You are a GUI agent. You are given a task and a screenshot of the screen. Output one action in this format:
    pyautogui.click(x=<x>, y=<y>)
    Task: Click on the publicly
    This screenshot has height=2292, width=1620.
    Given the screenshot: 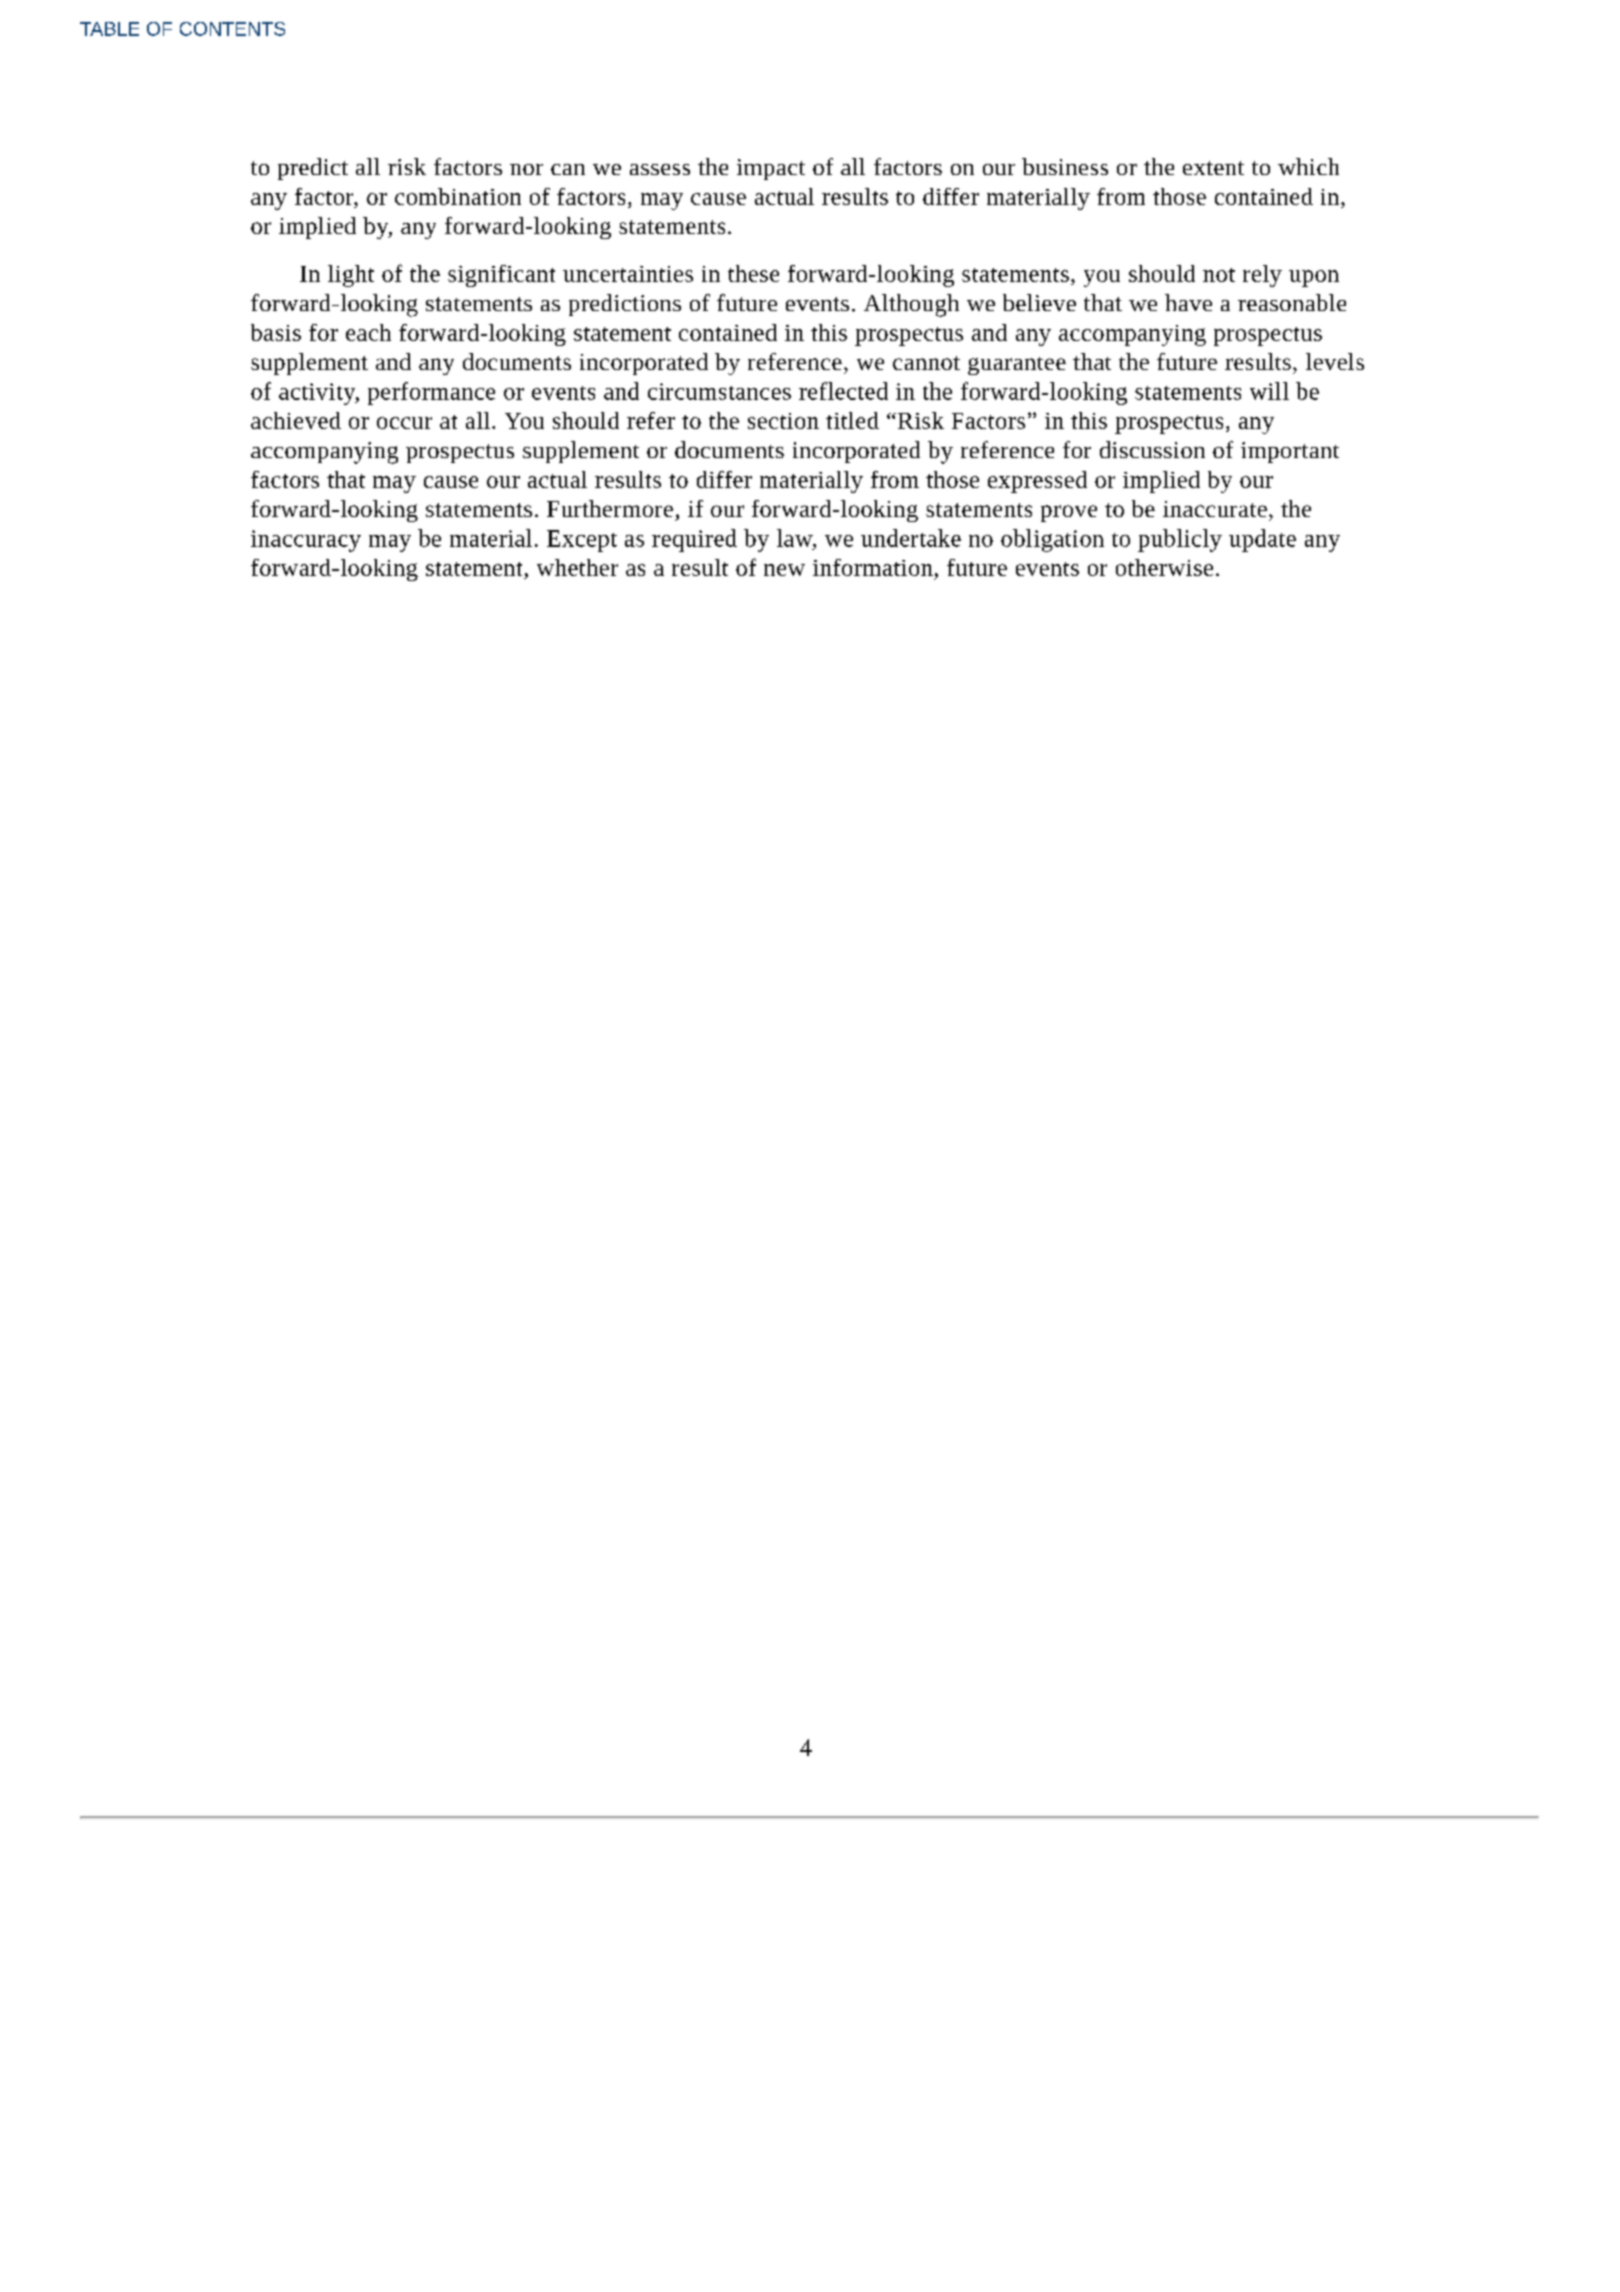 What is the action you would take?
    pyautogui.click(x=1180, y=540)
